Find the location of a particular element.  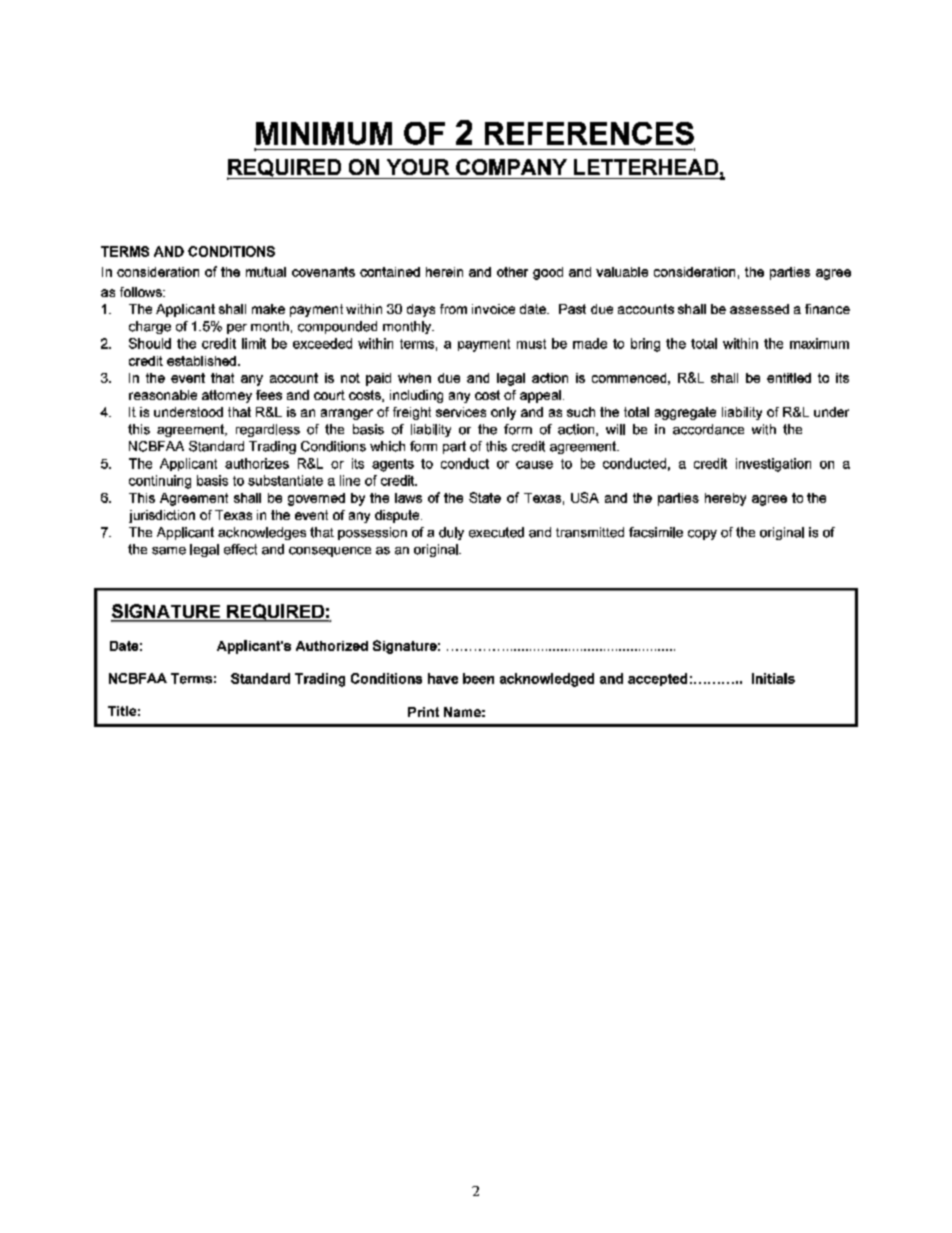

Authorized is located at coordinates (332, 646).
